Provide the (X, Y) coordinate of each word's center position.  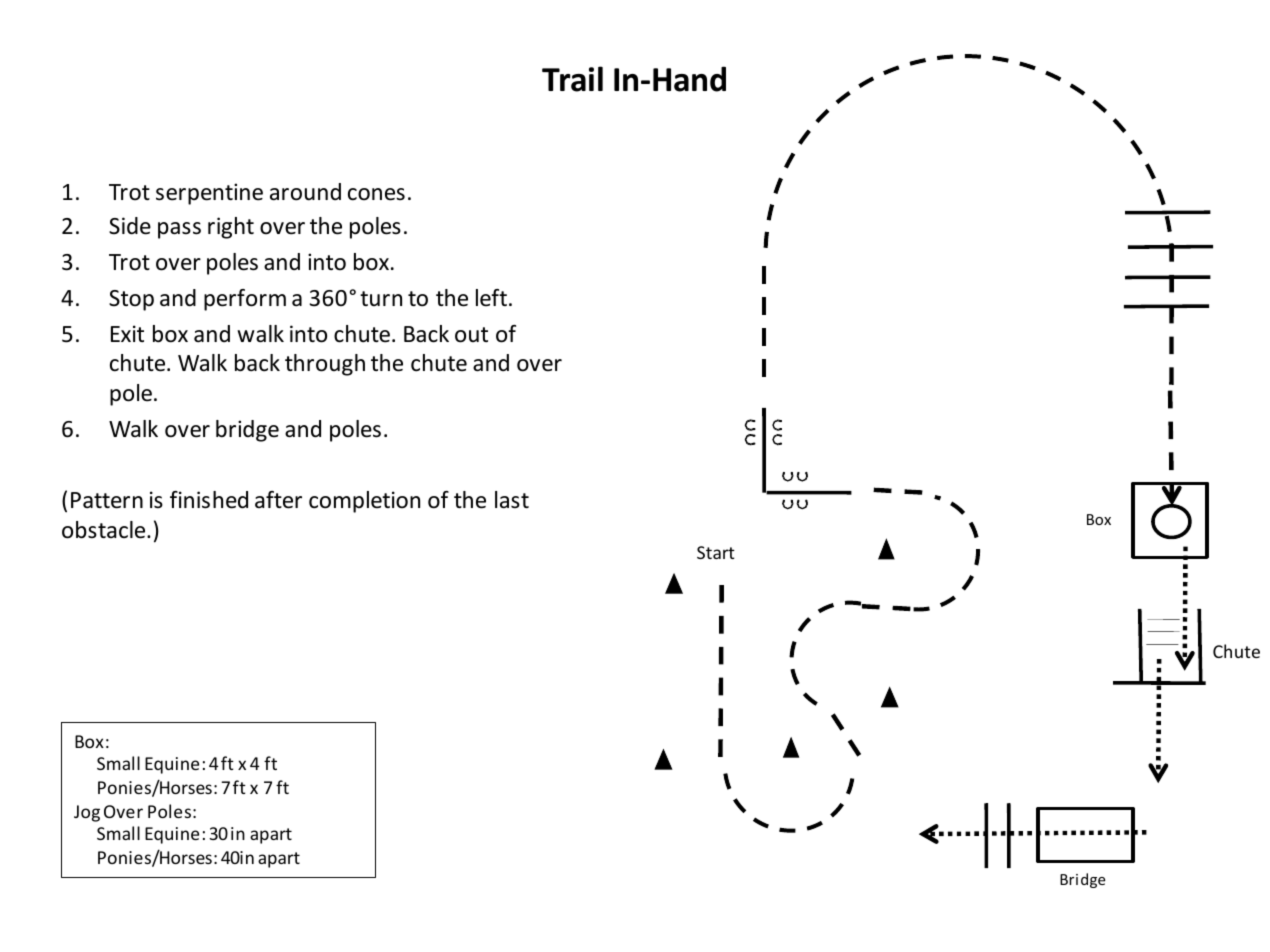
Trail (572, 79)
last (512, 500)
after (278, 500)
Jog (87, 813)
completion (364, 502)
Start (716, 552)
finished (209, 500)
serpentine (209, 194)
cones (376, 194)
